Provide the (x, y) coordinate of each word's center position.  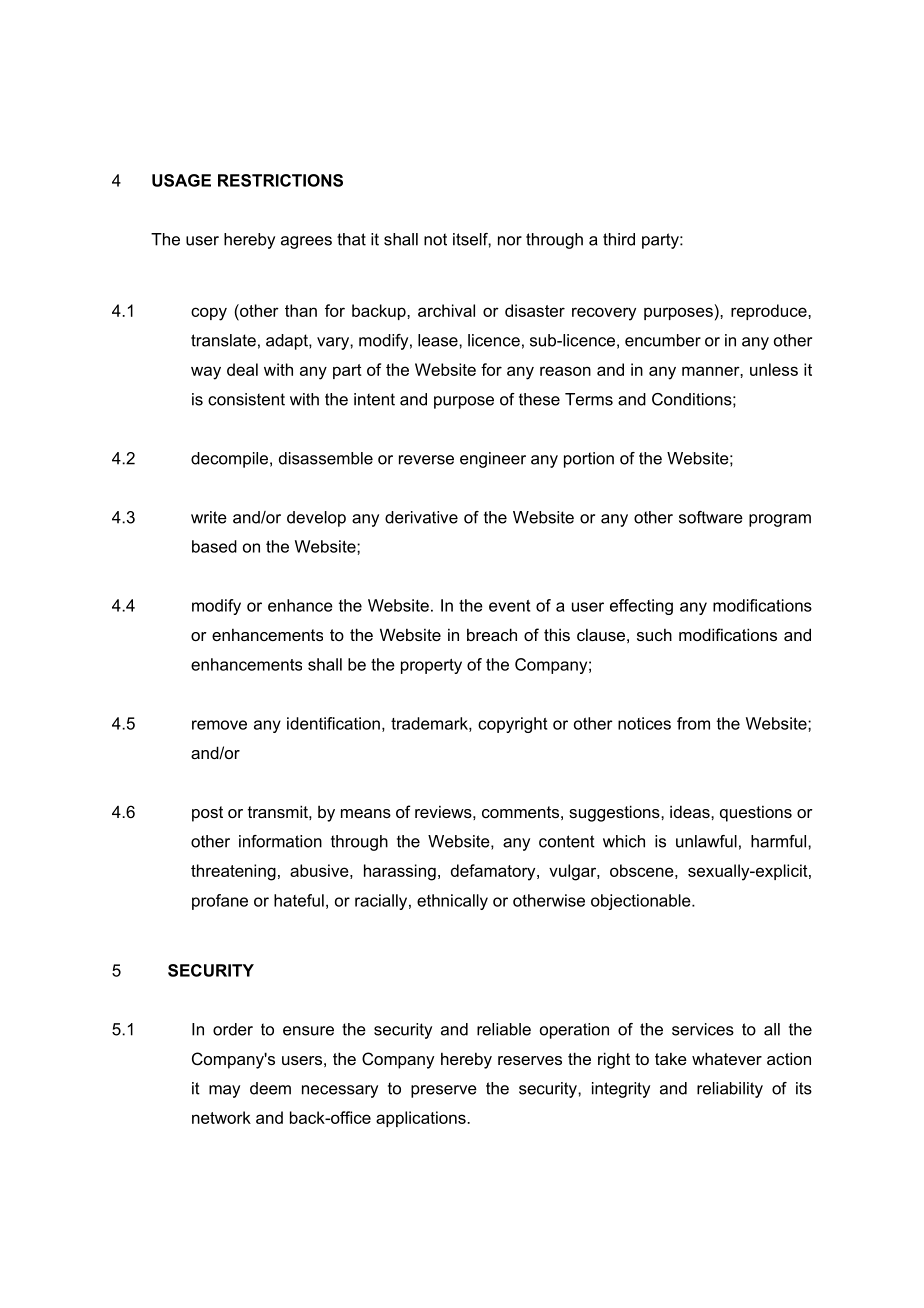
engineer (493, 460)
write (209, 517)
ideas (691, 811)
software (711, 517)
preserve (444, 1091)
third (619, 239)
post (207, 814)
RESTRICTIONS (280, 180)
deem (270, 1088)
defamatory (494, 872)
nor (510, 241)
